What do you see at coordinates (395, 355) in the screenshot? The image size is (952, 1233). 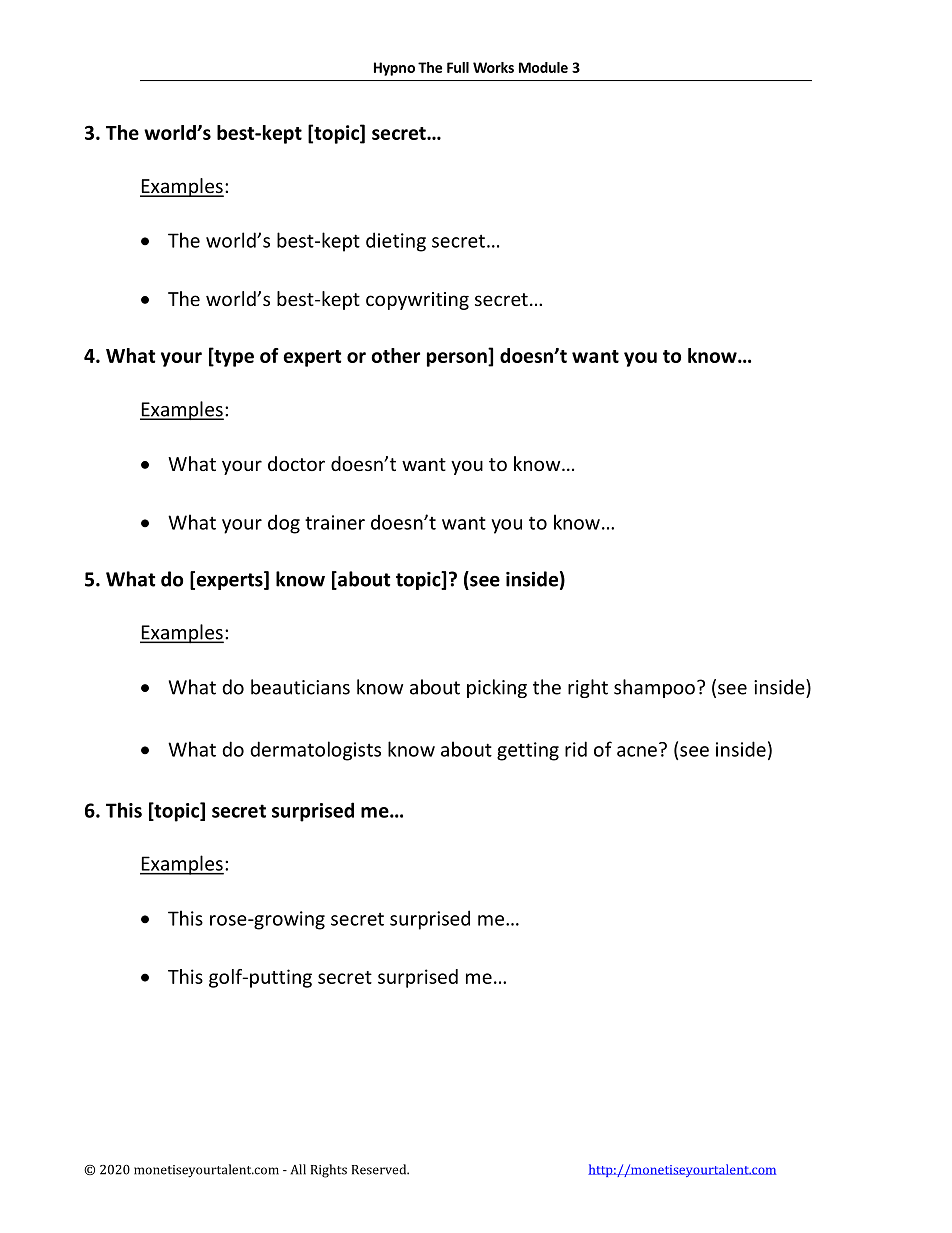 I see `other` at bounding box center [395, 355].
